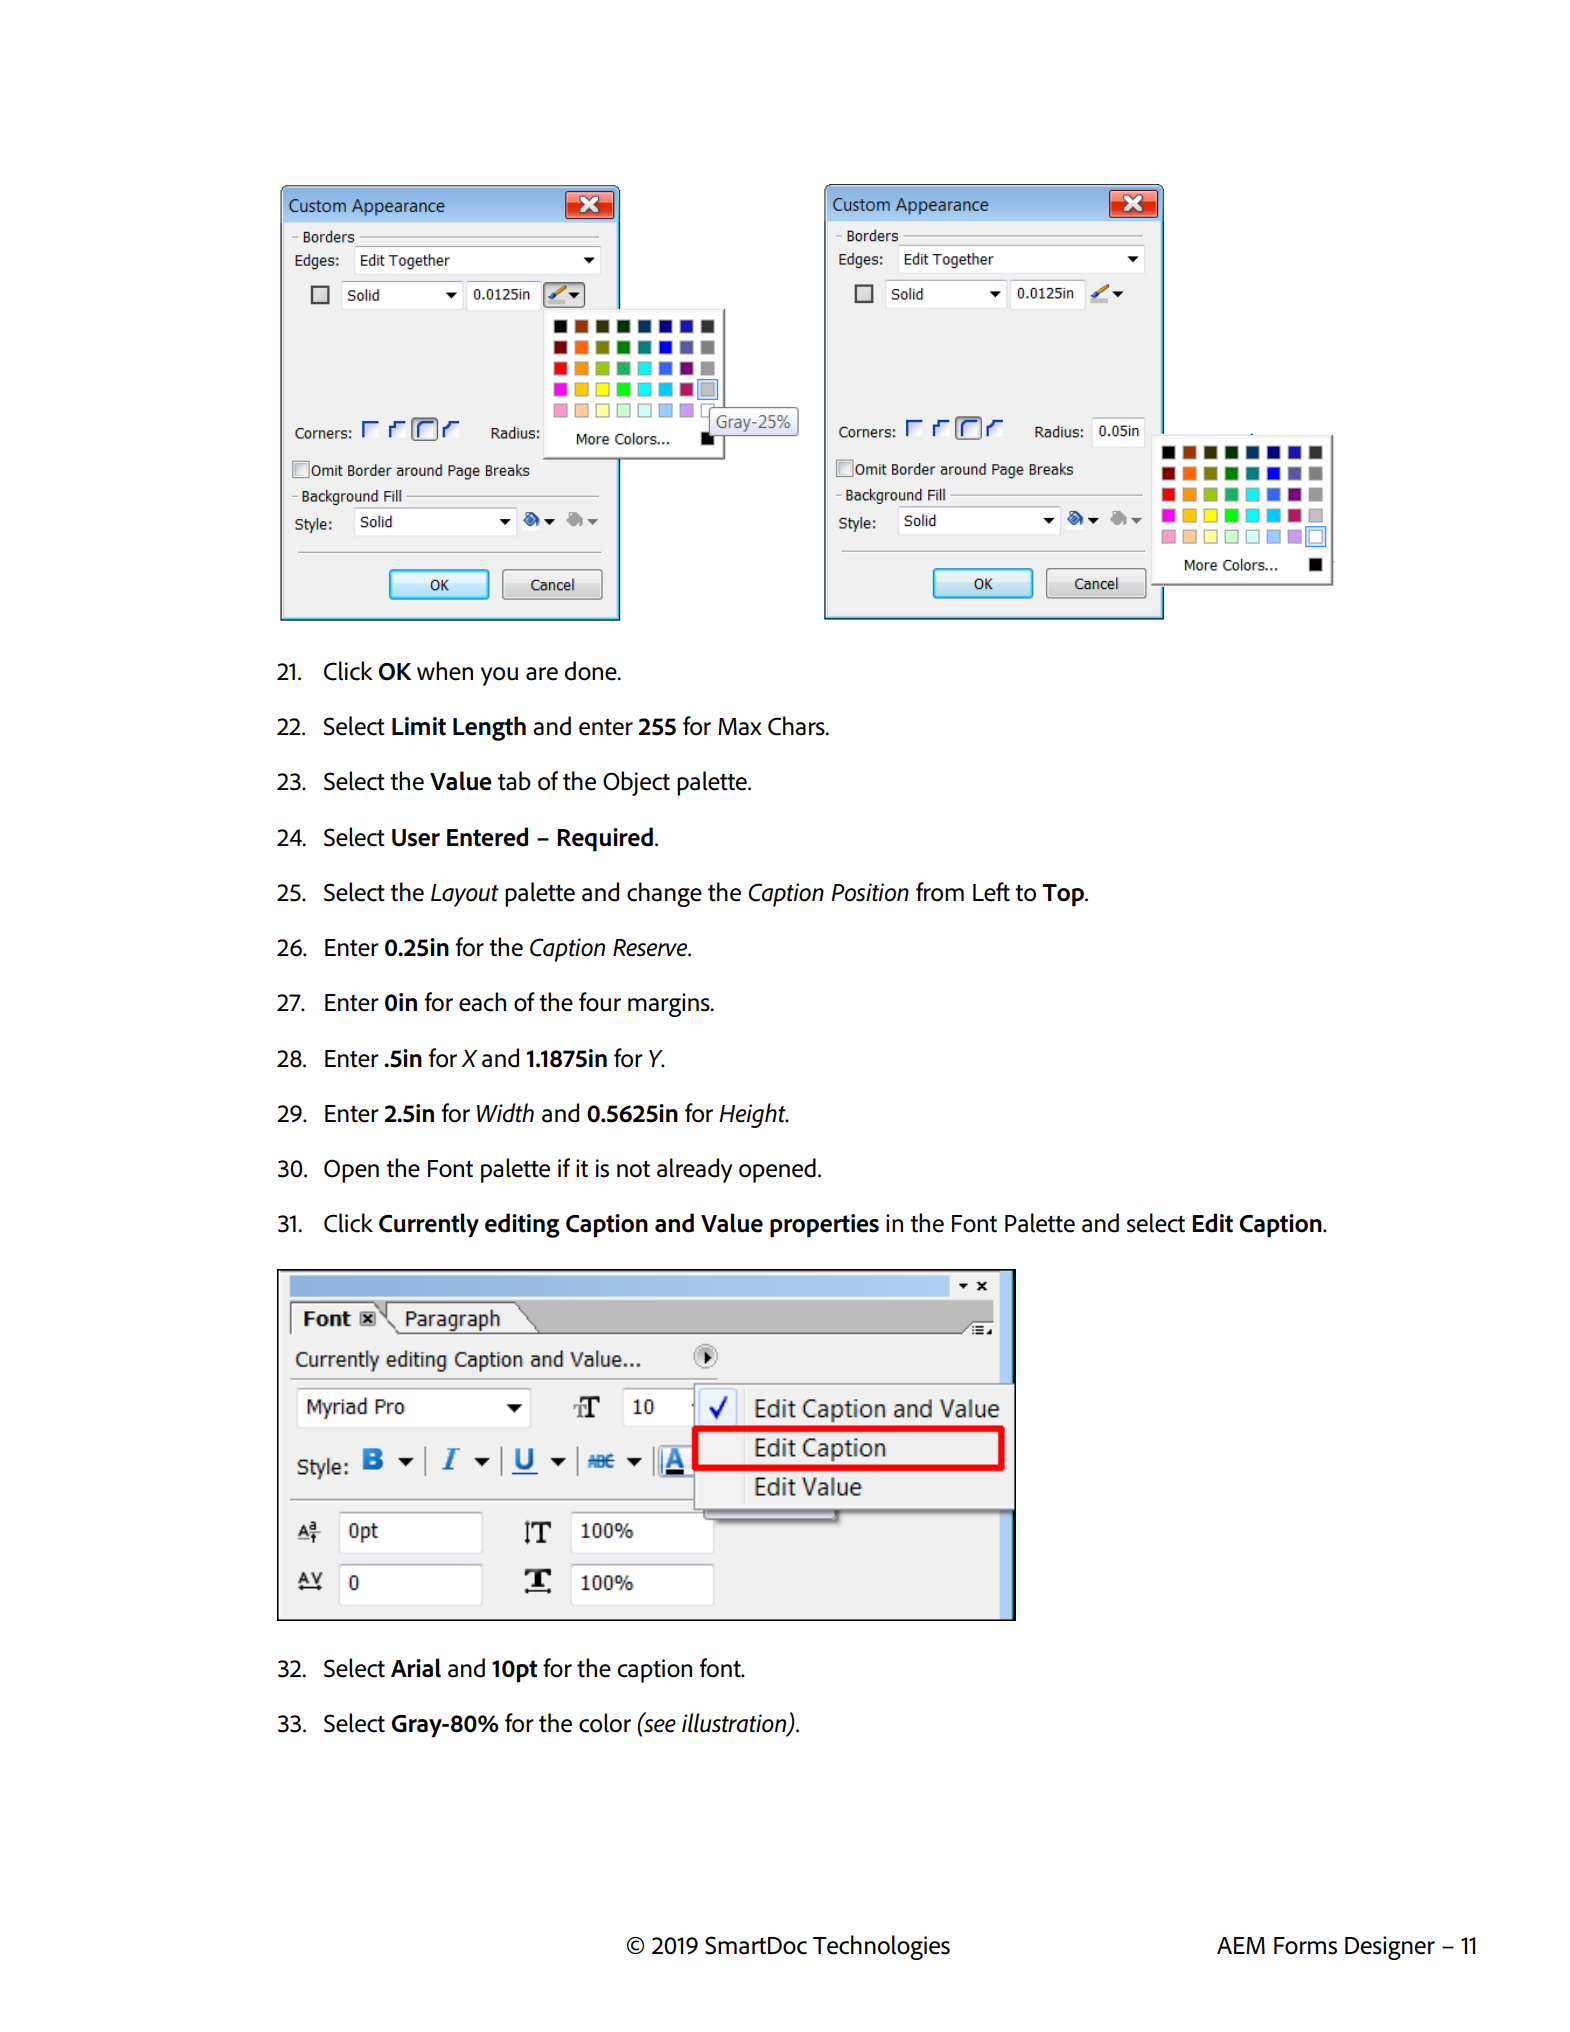 The width and height of the screenshot is (1570, 2032). What do you see at coordinates (1241, 1945) in the screenshot?
I see `AEM` at bounding box center [1241, 1945].
